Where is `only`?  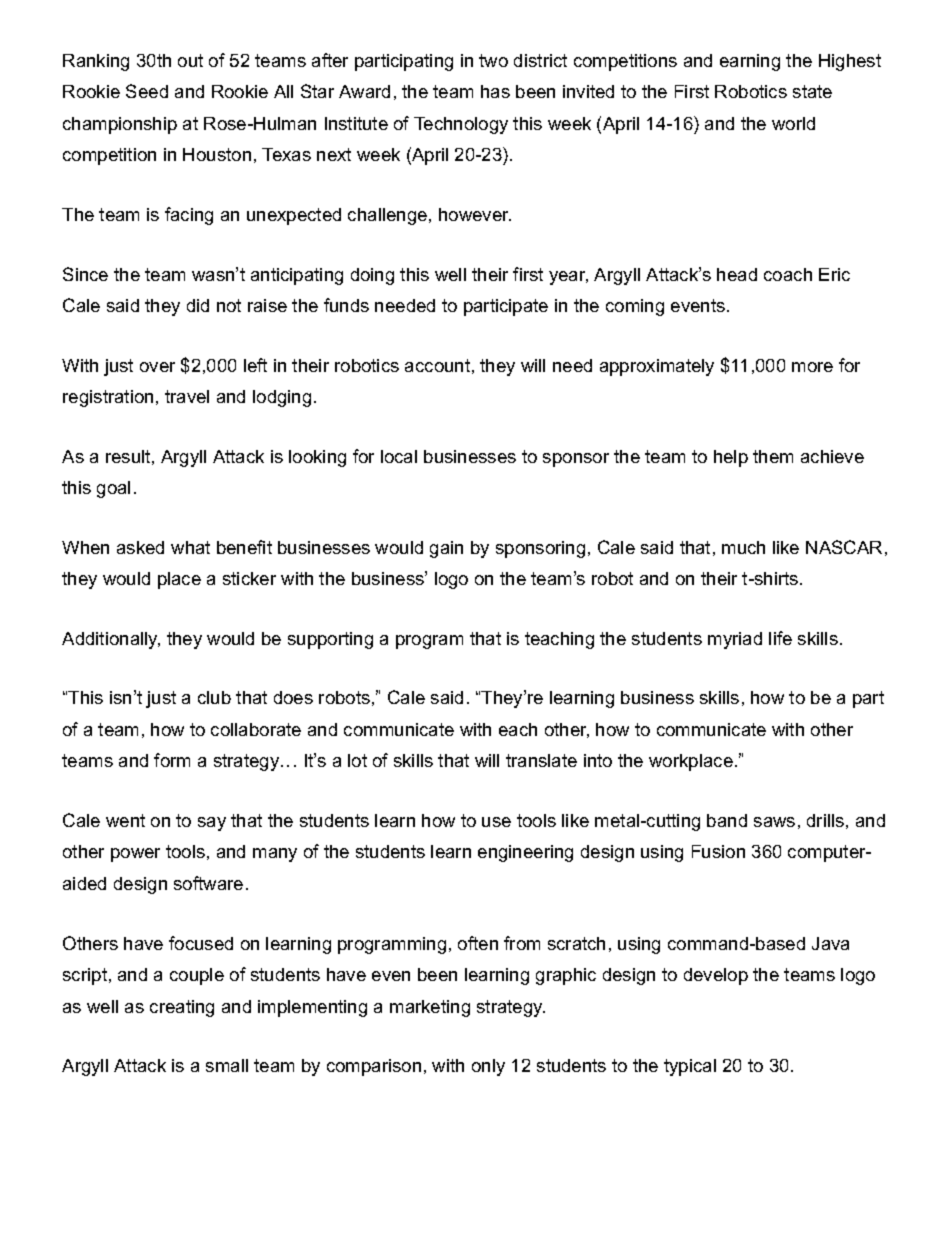
only is located at coordinates (488, 1067).
